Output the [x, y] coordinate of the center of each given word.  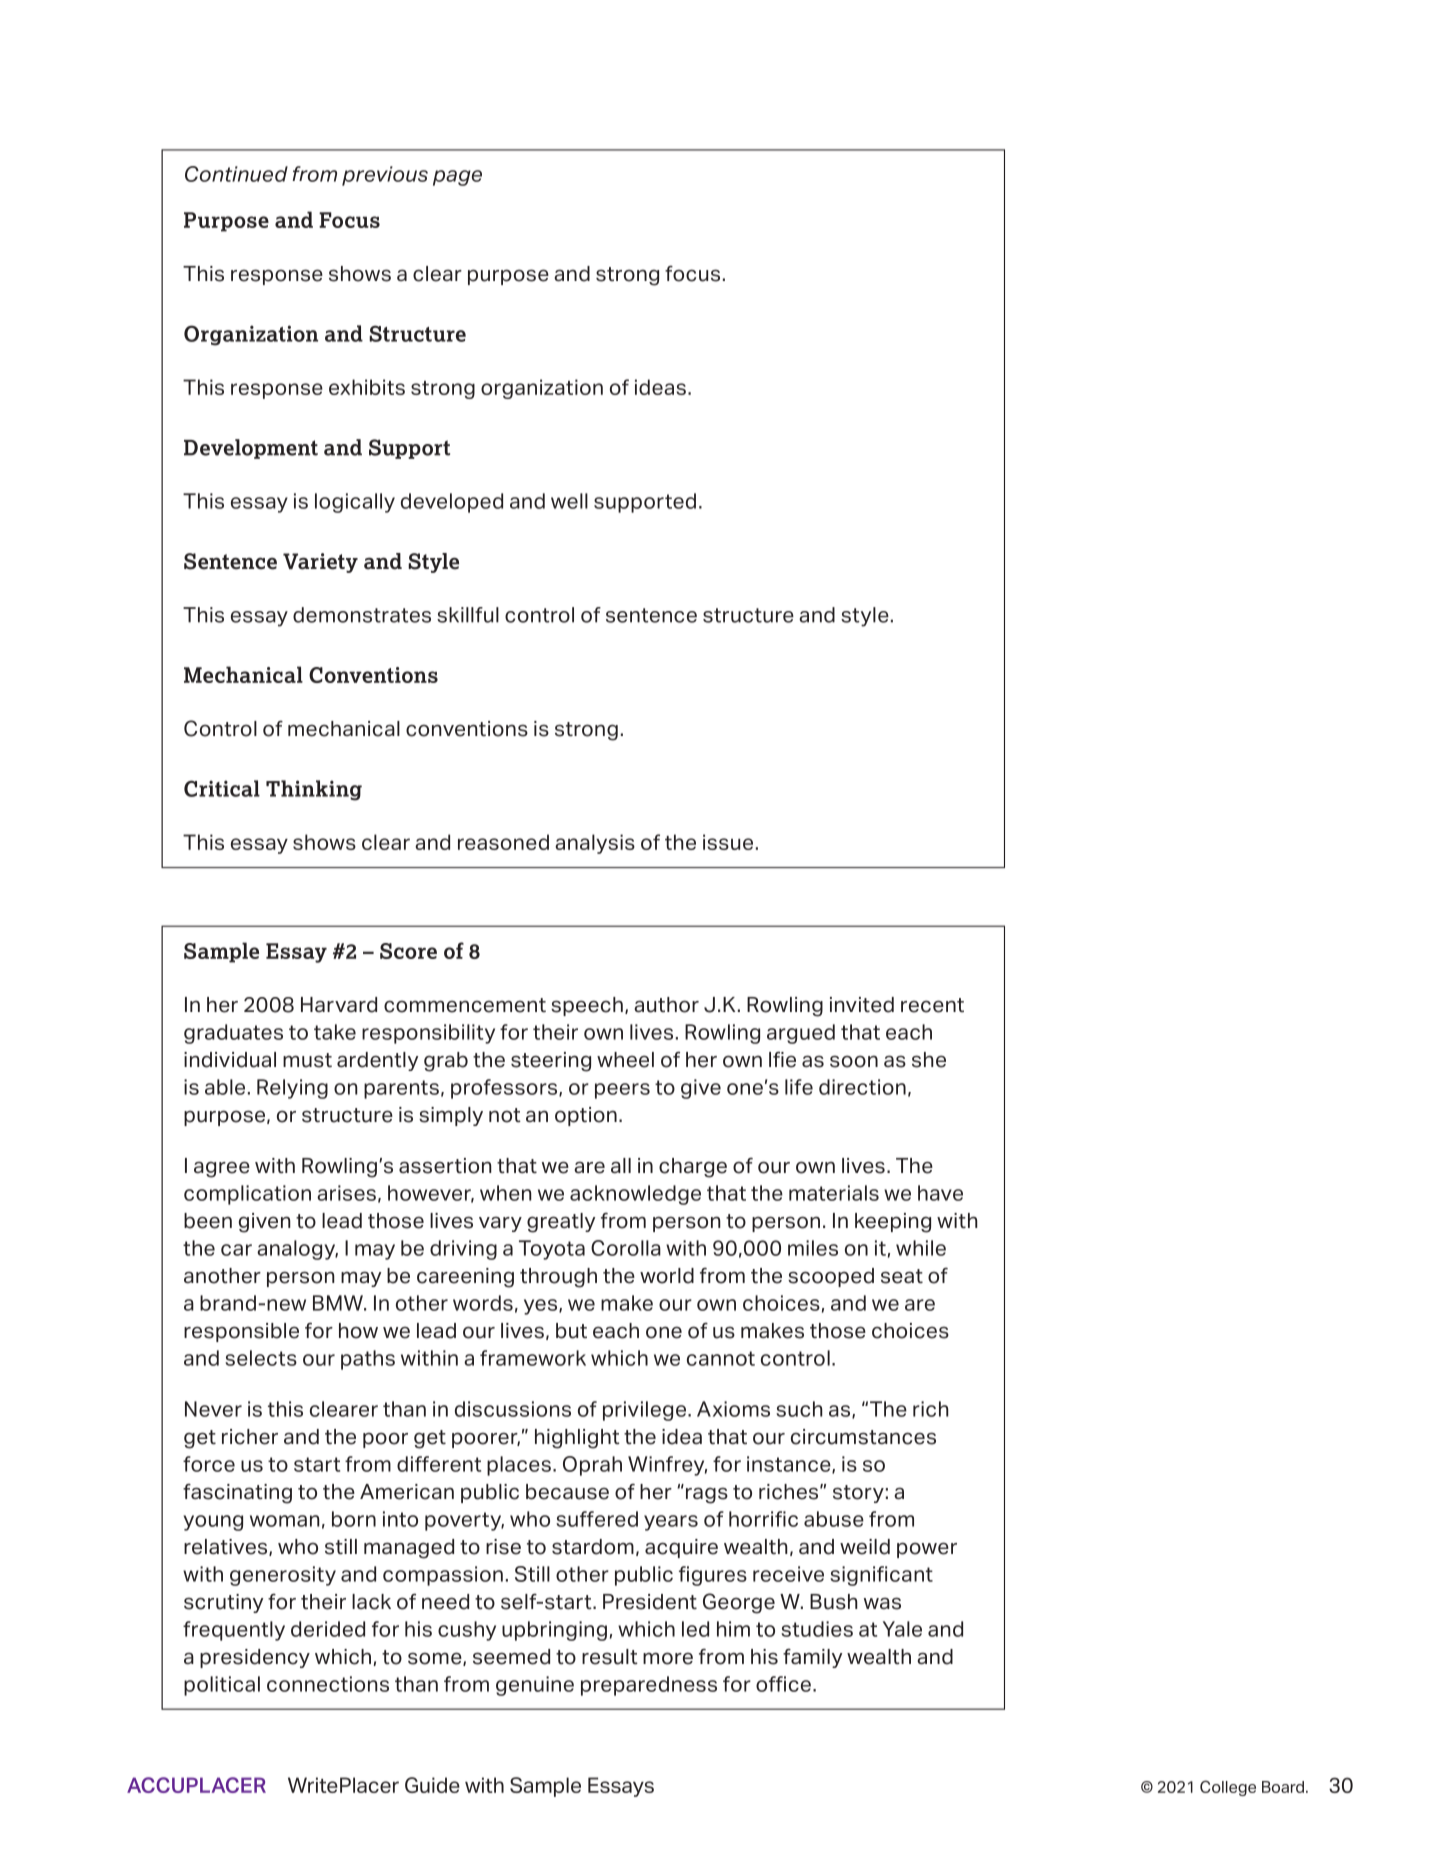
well [569, 501]
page [457, 178]
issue [728, 842]
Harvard [339, 1005]
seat [902, 1276]
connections [328, 1684]
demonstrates [362, 615]
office [783, 1684]
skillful [468, 615]
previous [385, 176]
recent [932, 1005]
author [666, 1005]
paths [368, 1360]
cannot [721, 1358]
